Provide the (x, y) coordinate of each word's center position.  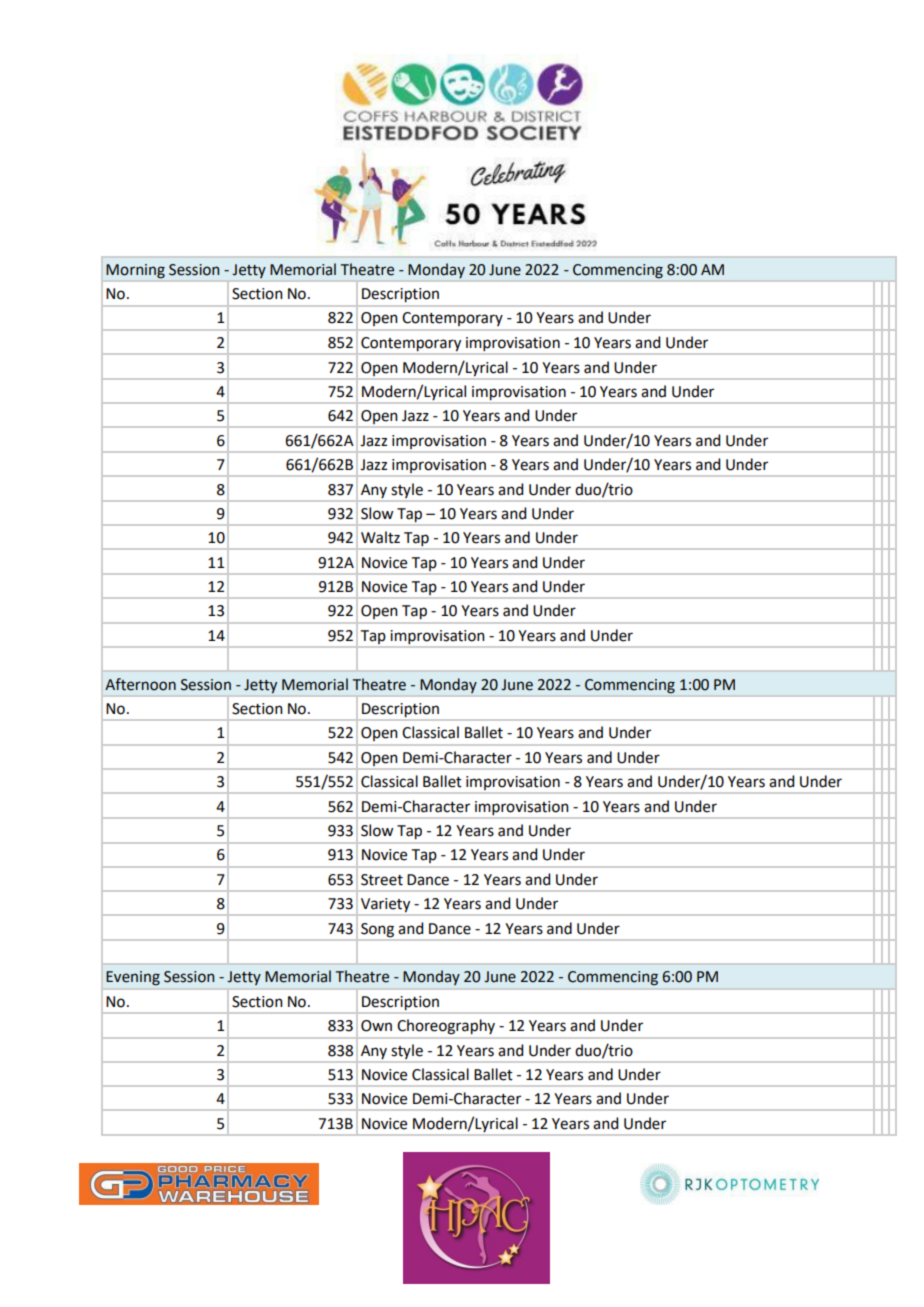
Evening (133, 978)
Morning (135, 271)
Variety (386, 906)
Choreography (446, 1026)
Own (376, 1026)
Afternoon (140, 684)
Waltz (380, 537)
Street (382, 880)
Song (377, 930)
